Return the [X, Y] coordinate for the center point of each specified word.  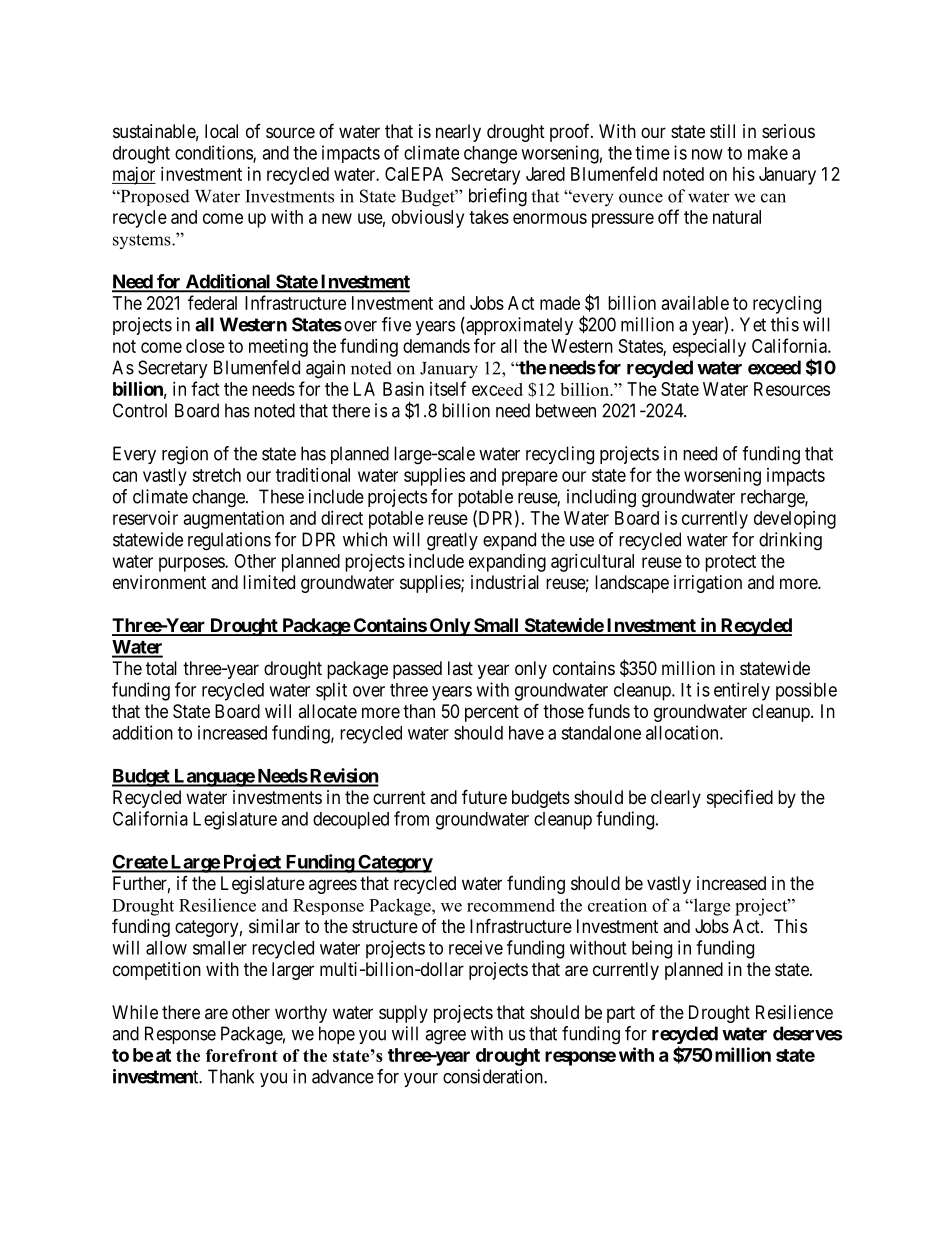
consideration [494, 1076]
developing [795, 520]
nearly [458, 133]
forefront [242, 1055]
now [707, 154]
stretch [216, 475]
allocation [683, 732]
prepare [530, 478]
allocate [327, 711]
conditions [214, 153]
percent [492, 713]
